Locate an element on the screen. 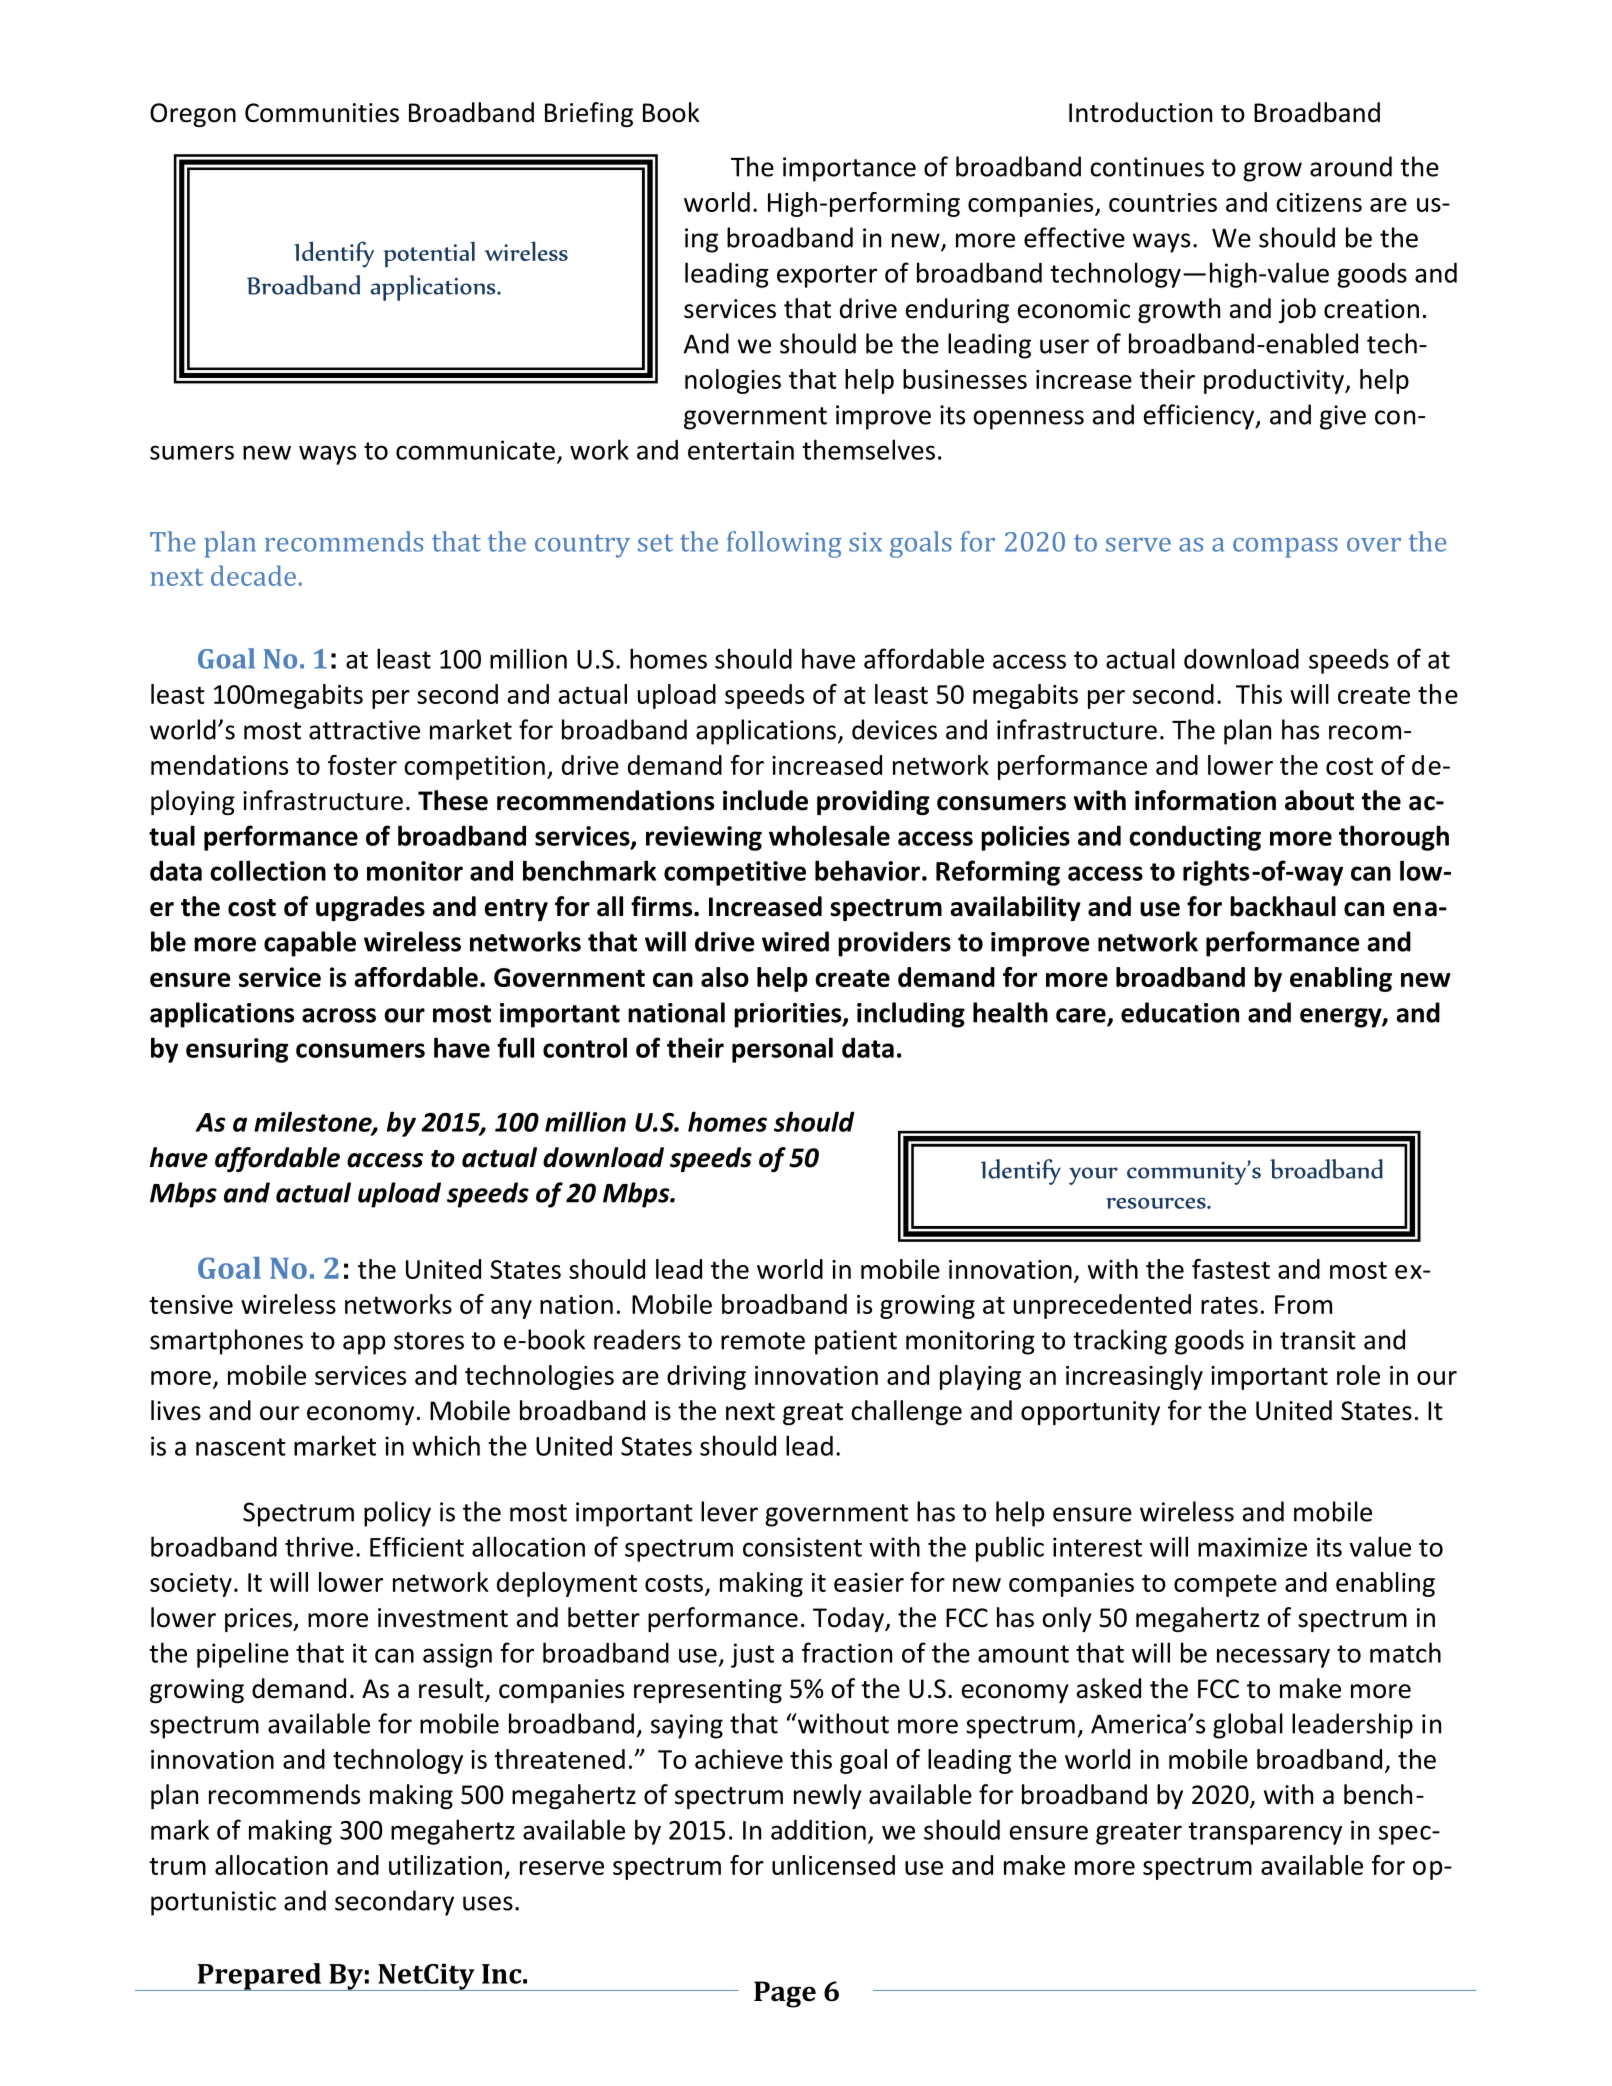  importance is located at coordinates (849, 169).
